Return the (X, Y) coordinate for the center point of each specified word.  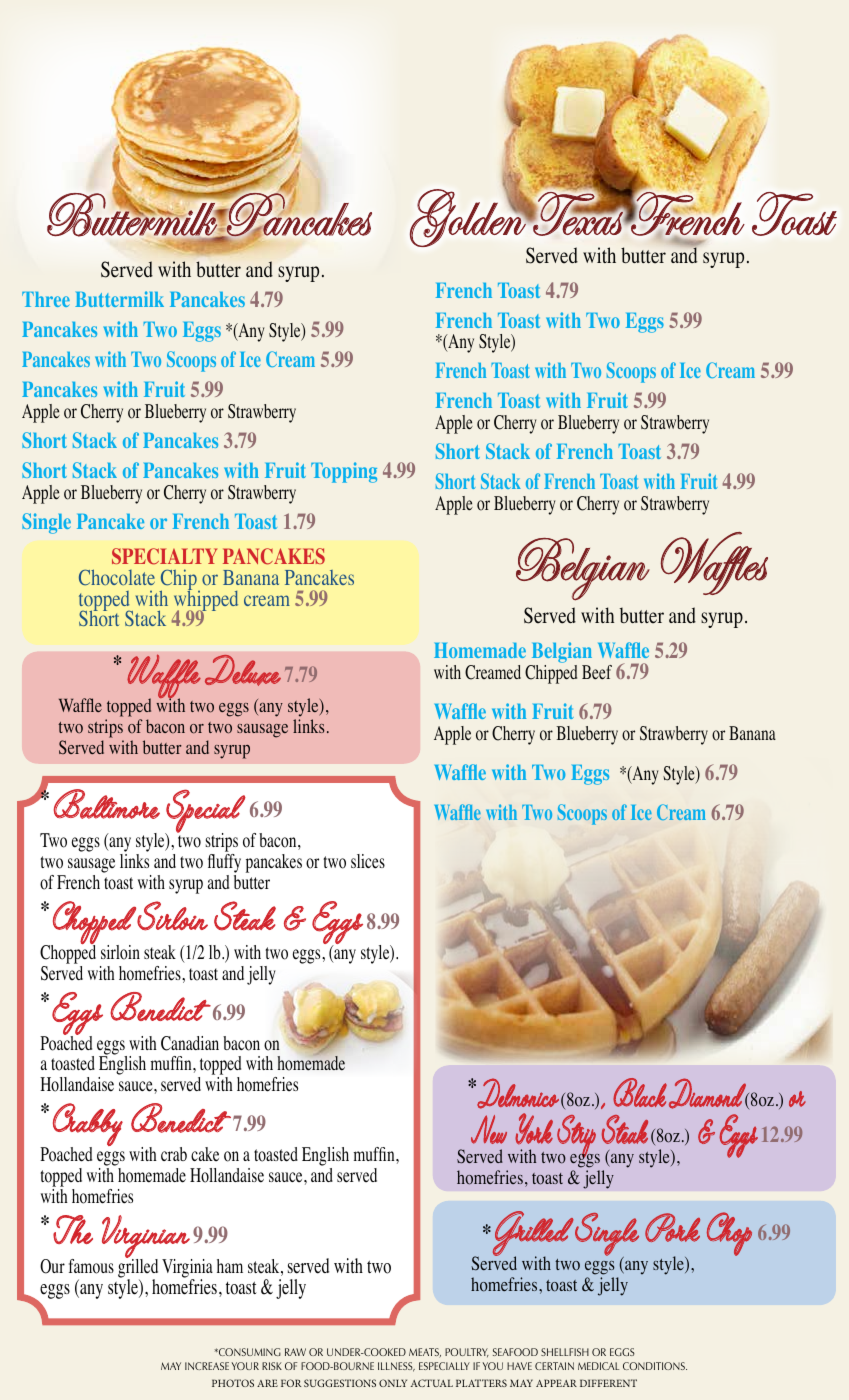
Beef (597, 672)
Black (640, 1092)
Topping (344, 472)
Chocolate (117, 577)
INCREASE (207, 1366)
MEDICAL (598, 1366)
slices (368, 861)
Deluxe (243, 670)
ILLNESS (396, 1367)
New (489, 1129)
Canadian (190, 1043)
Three (46, 299)
